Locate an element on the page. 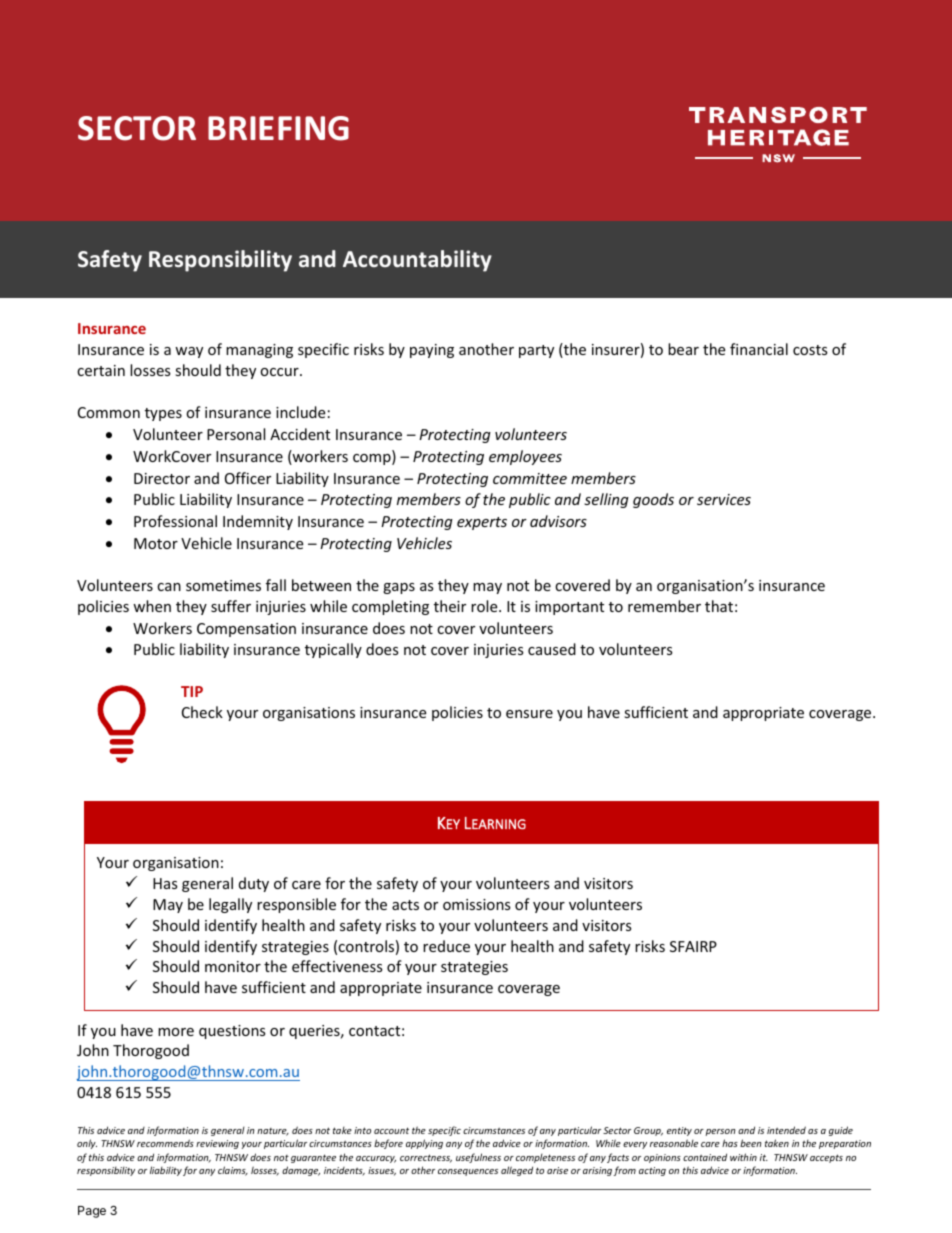 This page has width=952, height=1233. BRIEFING is located at coordinates (278, 128).
